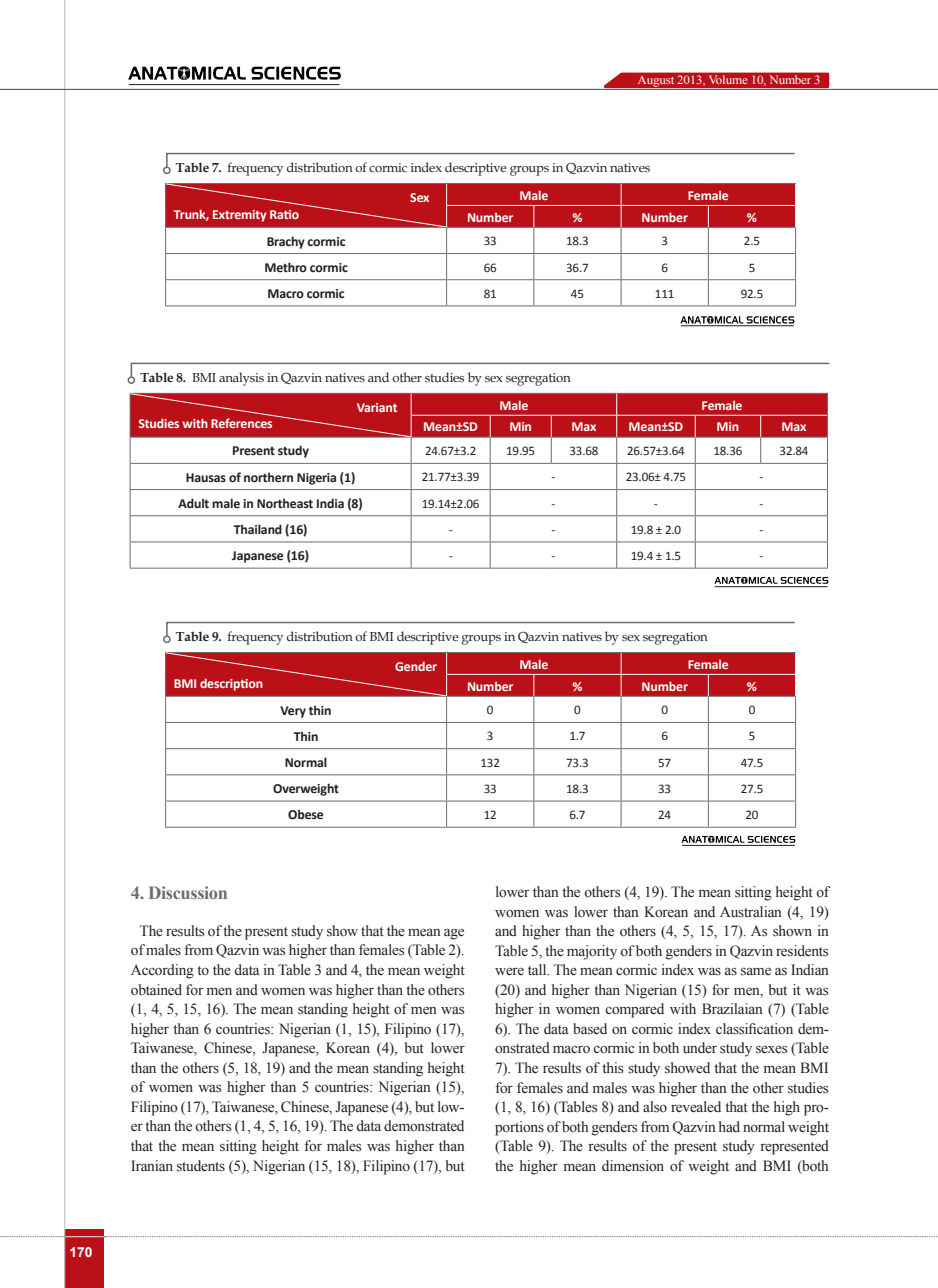 This screenshot has width=938, height=1288. Describe the element at coordinates (377, 407) in the screenshot. I see `Variant` at that location.
